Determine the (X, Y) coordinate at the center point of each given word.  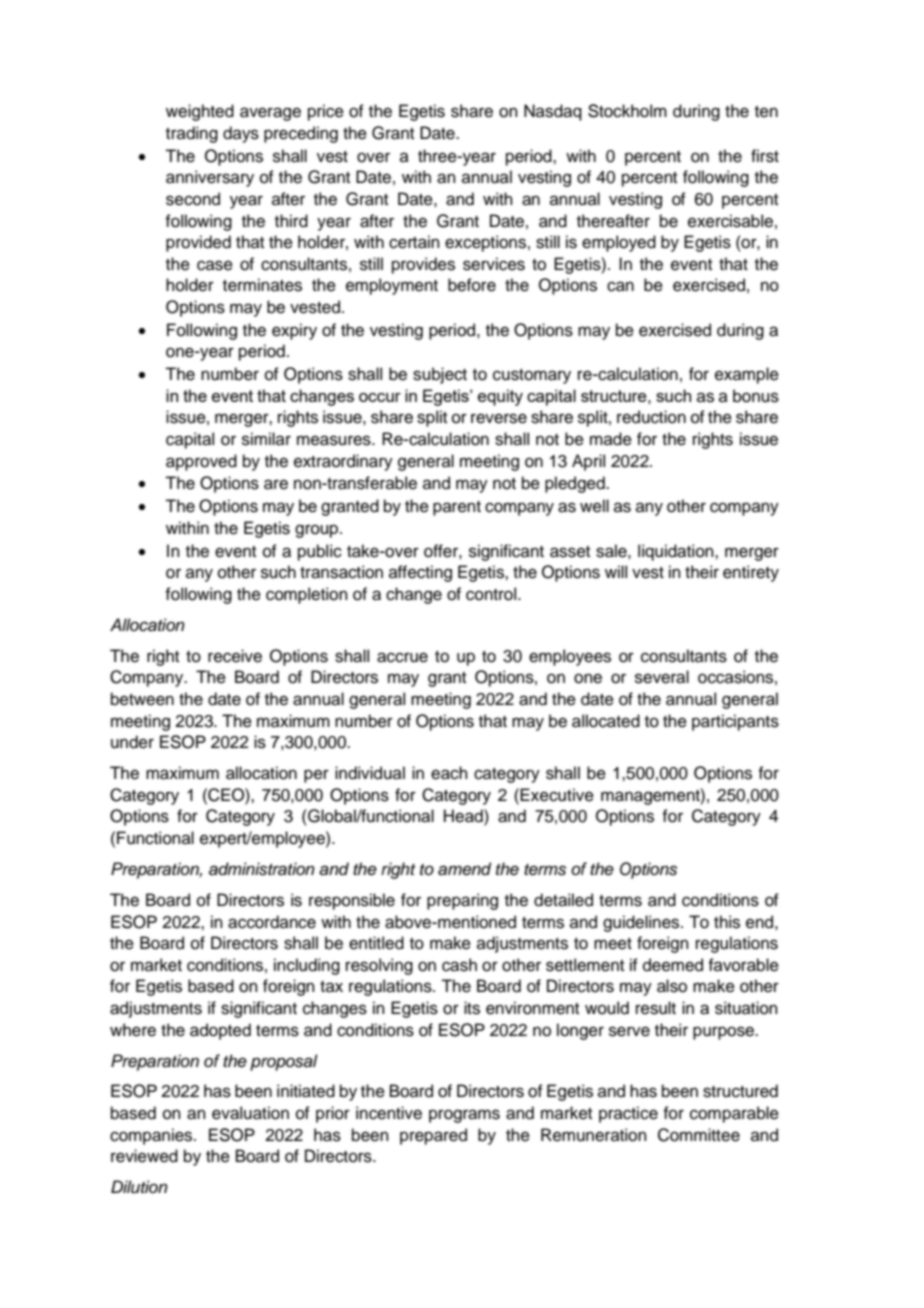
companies (152, 1136)
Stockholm (627, 111)
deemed (673, 965)
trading (192, 134)
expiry (294, 331)
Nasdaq (553, 112)
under (132, 742)
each (449, 773)
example (747, 375)
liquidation (677, 552)
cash (459, 965)
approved (201, 462)
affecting (420, 573)
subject (440, 375)
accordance (272, 922)
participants (735, 722)
